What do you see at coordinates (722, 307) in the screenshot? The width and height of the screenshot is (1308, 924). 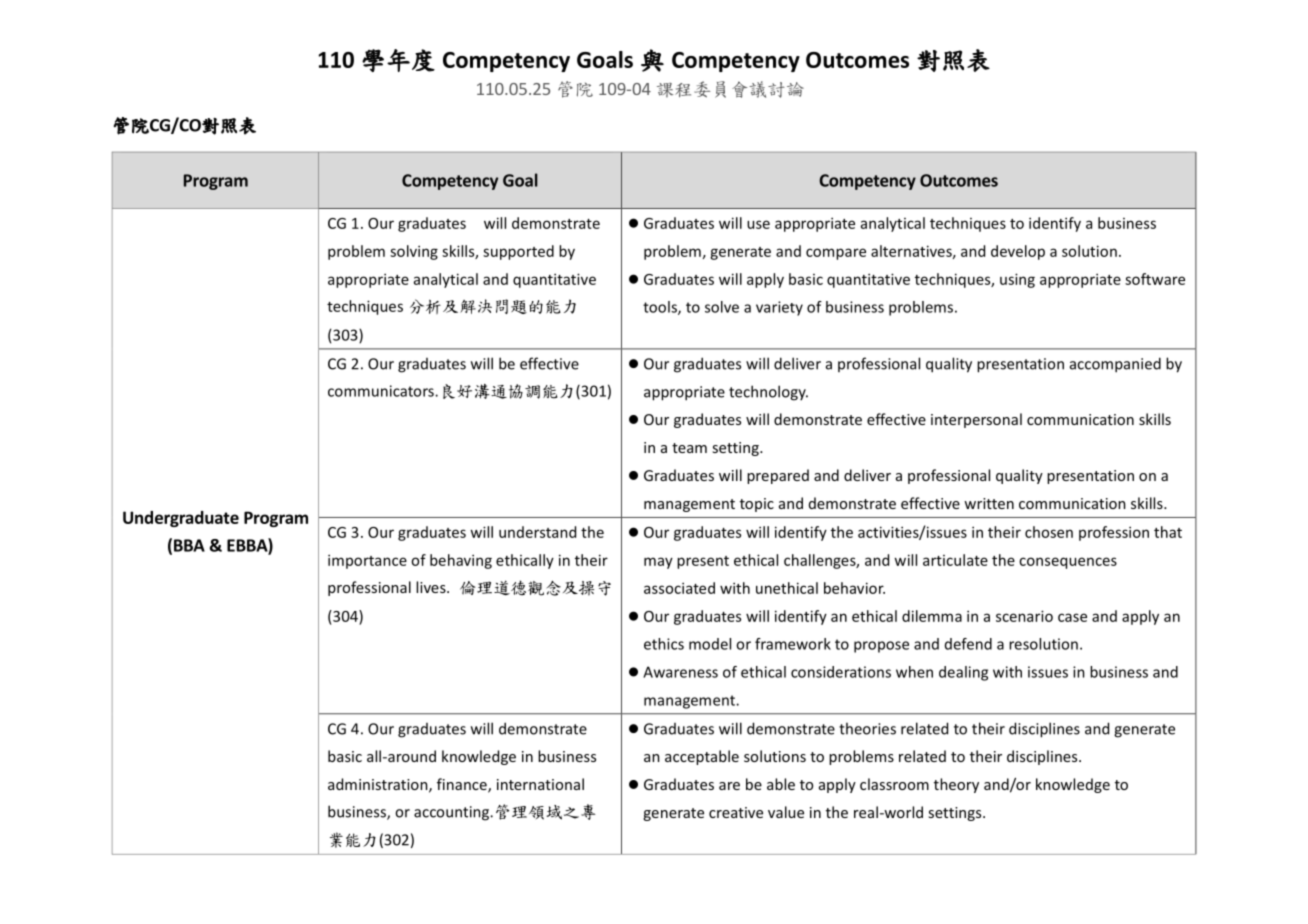 I see `solve` at bounding box center [722, 307].
